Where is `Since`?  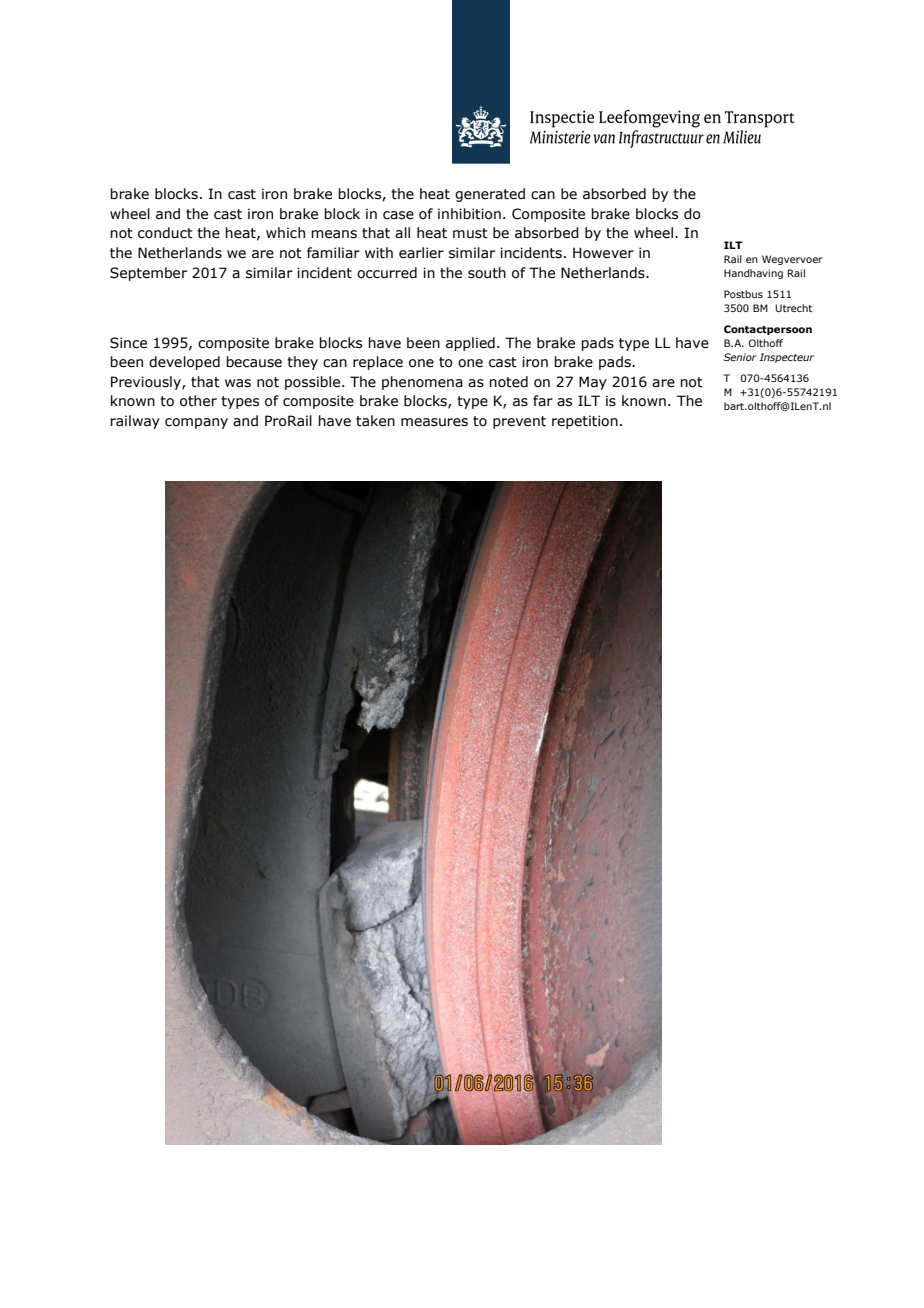
Since is located at coordinates (128, 343).
